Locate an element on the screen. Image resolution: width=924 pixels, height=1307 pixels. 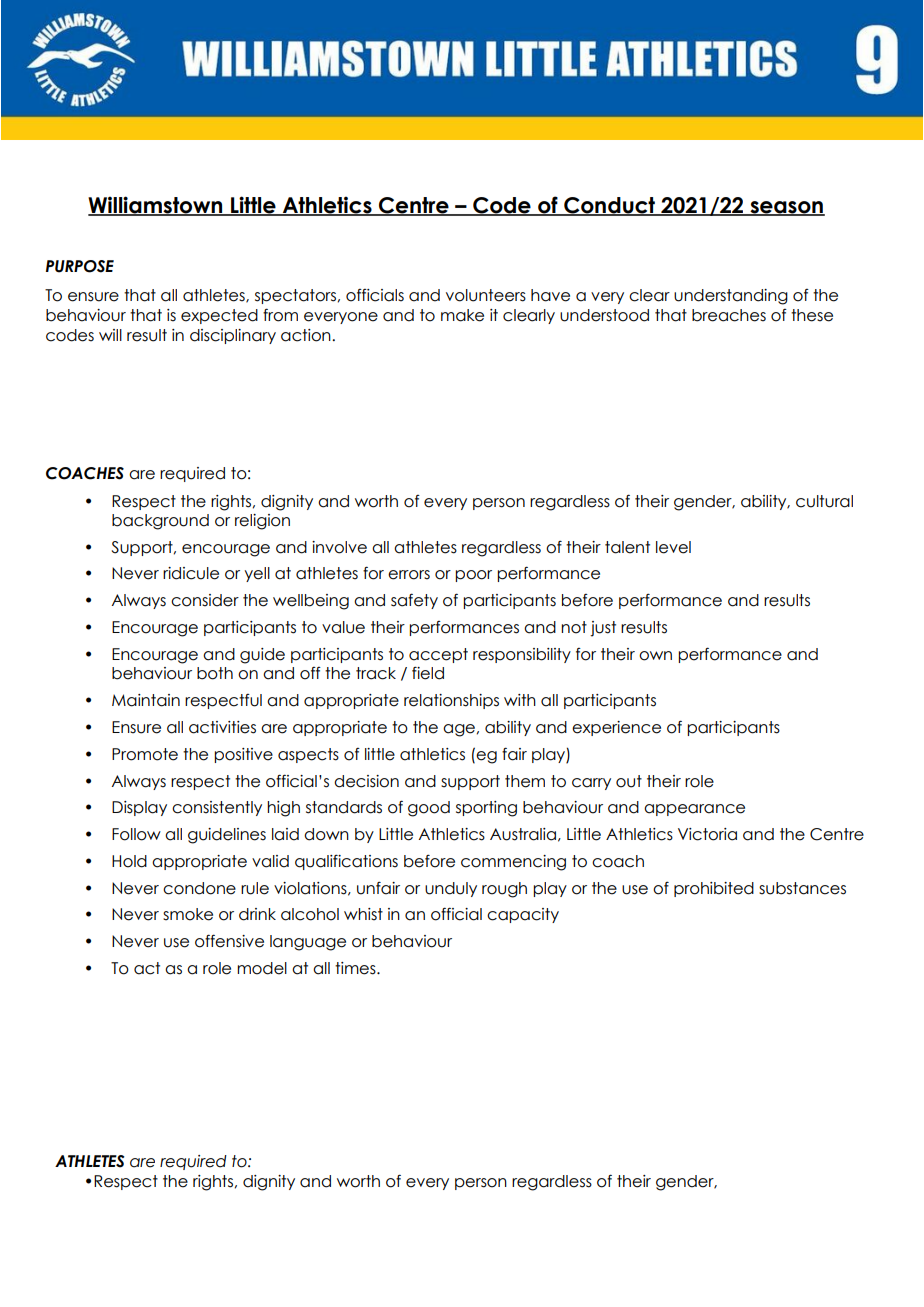
Promote is located at coordinates (145, 754).
